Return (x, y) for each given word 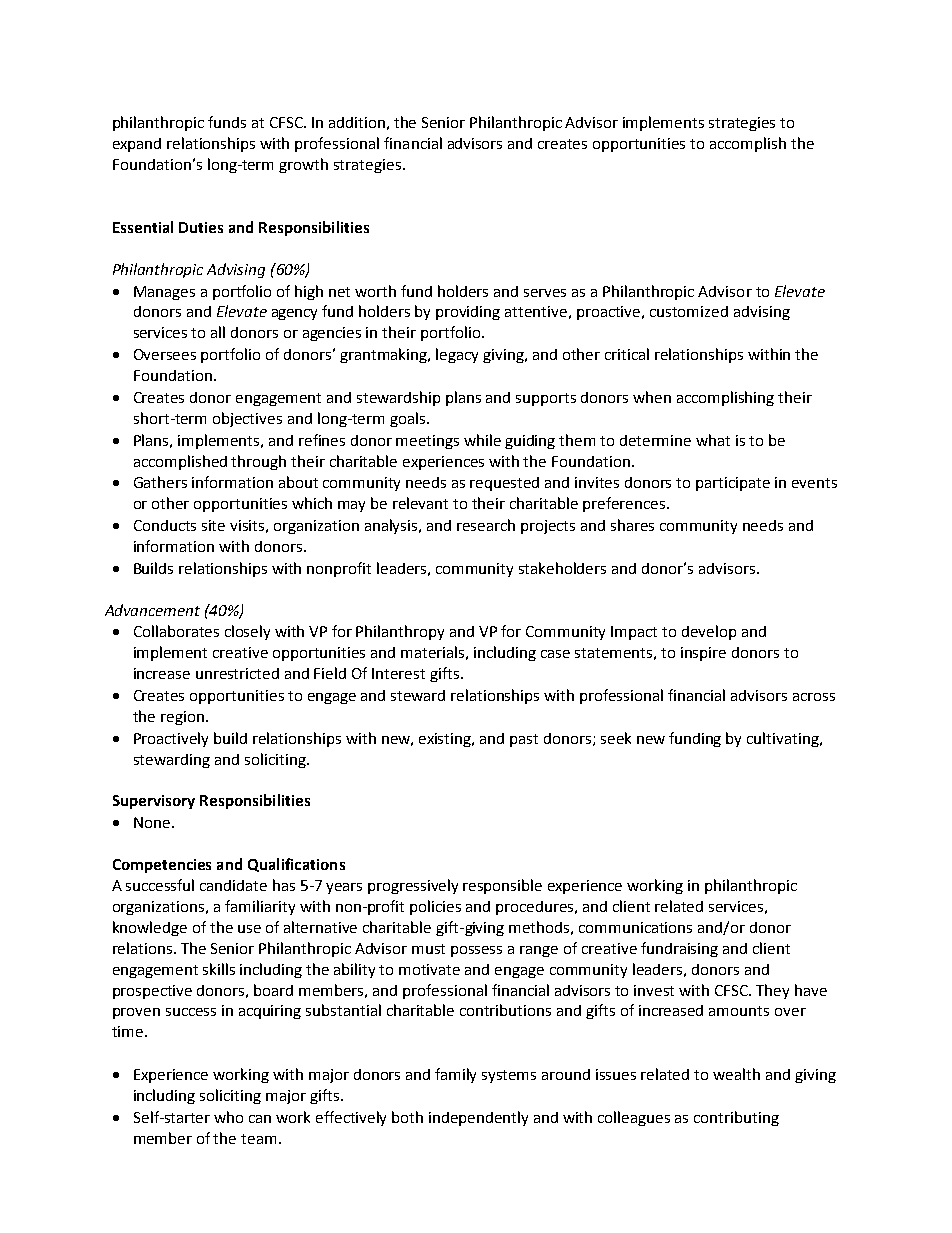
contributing (736, 1118)
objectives (247, 419)
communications (635, 927)
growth (303, 165)
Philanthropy (400, 632)
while (482, 440)
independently (478, 1118)
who (228, 1117)
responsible (502, 886)
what (713, 440)
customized (689, 311)
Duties (201, 227)
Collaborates (176, 631)
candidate (233, 885)
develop (709, 632)
